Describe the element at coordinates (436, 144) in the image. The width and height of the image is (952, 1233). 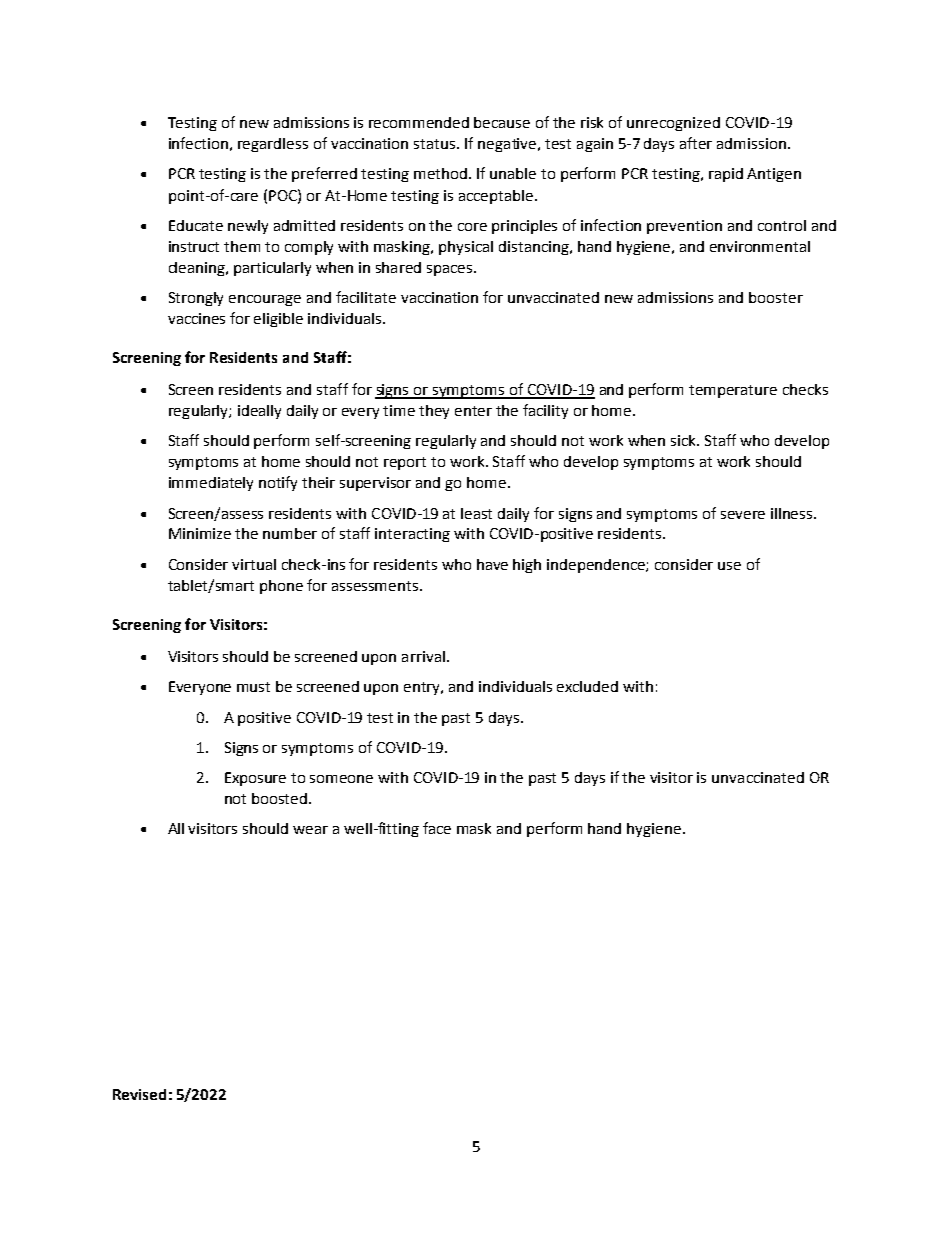
I see `status` at that location.
